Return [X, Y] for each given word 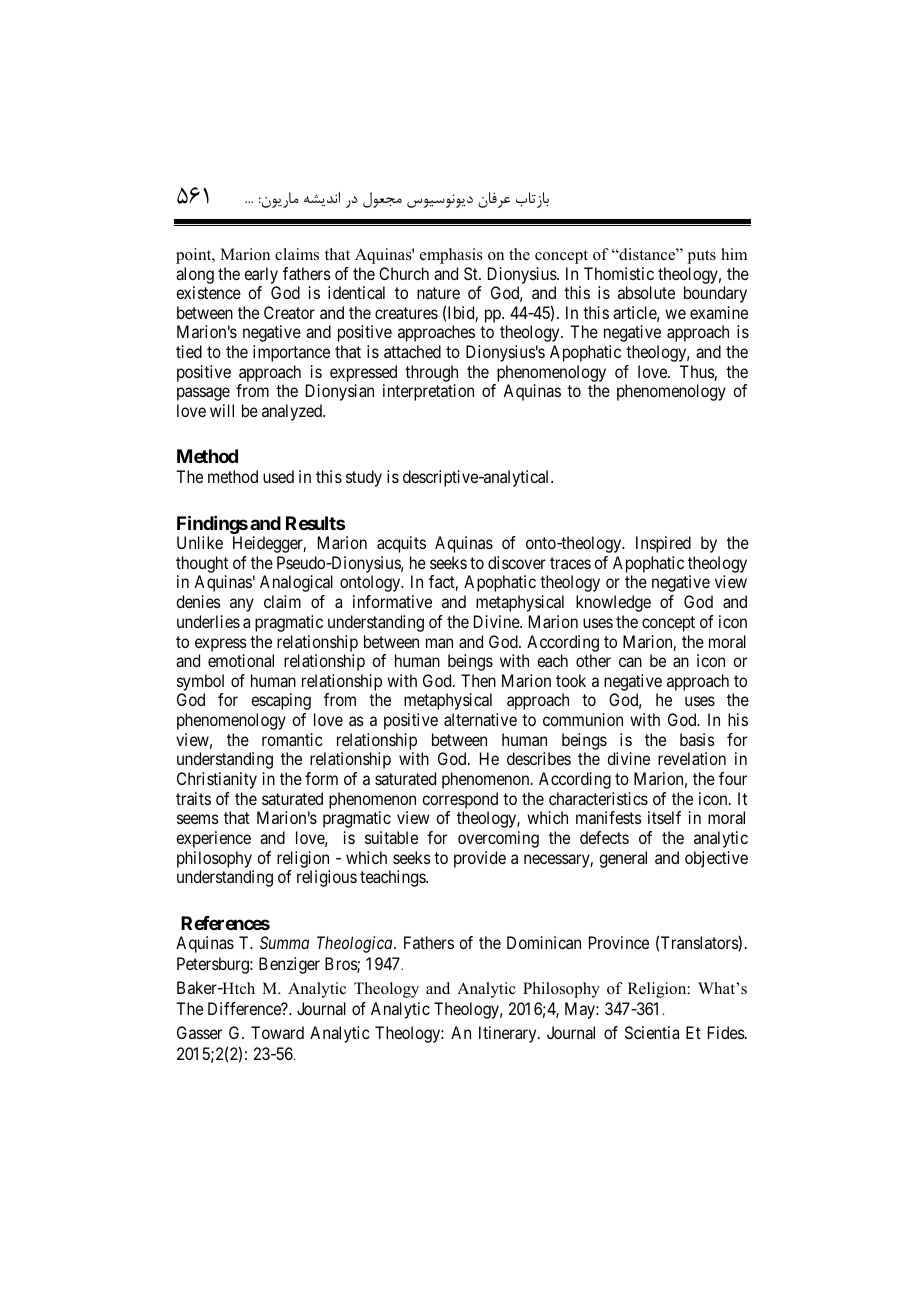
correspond [460, 800]
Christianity [217, 780]
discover [517, 562]
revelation [692, 758]
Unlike [200, 542]
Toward [277, 1032]
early [261, 275]
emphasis [451, 256]
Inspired [663, 544]
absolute [646, 292]
